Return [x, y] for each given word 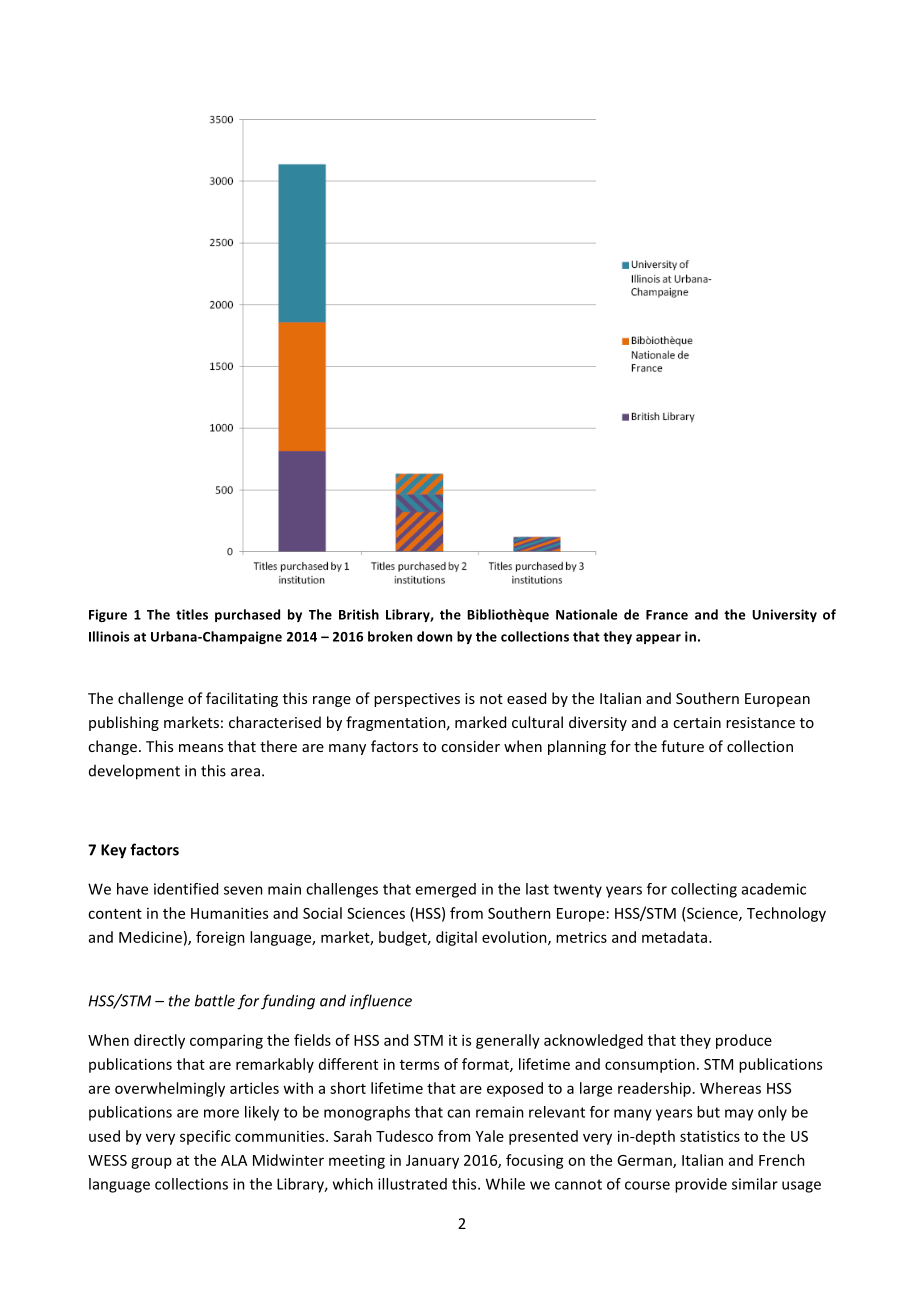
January [432, 1162]
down [434, 636]
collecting [704, 890]
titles [192, 614]
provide [701, 1185]
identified [186, 889]
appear [658, 639]
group [151, 1163]
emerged [445, 890]
